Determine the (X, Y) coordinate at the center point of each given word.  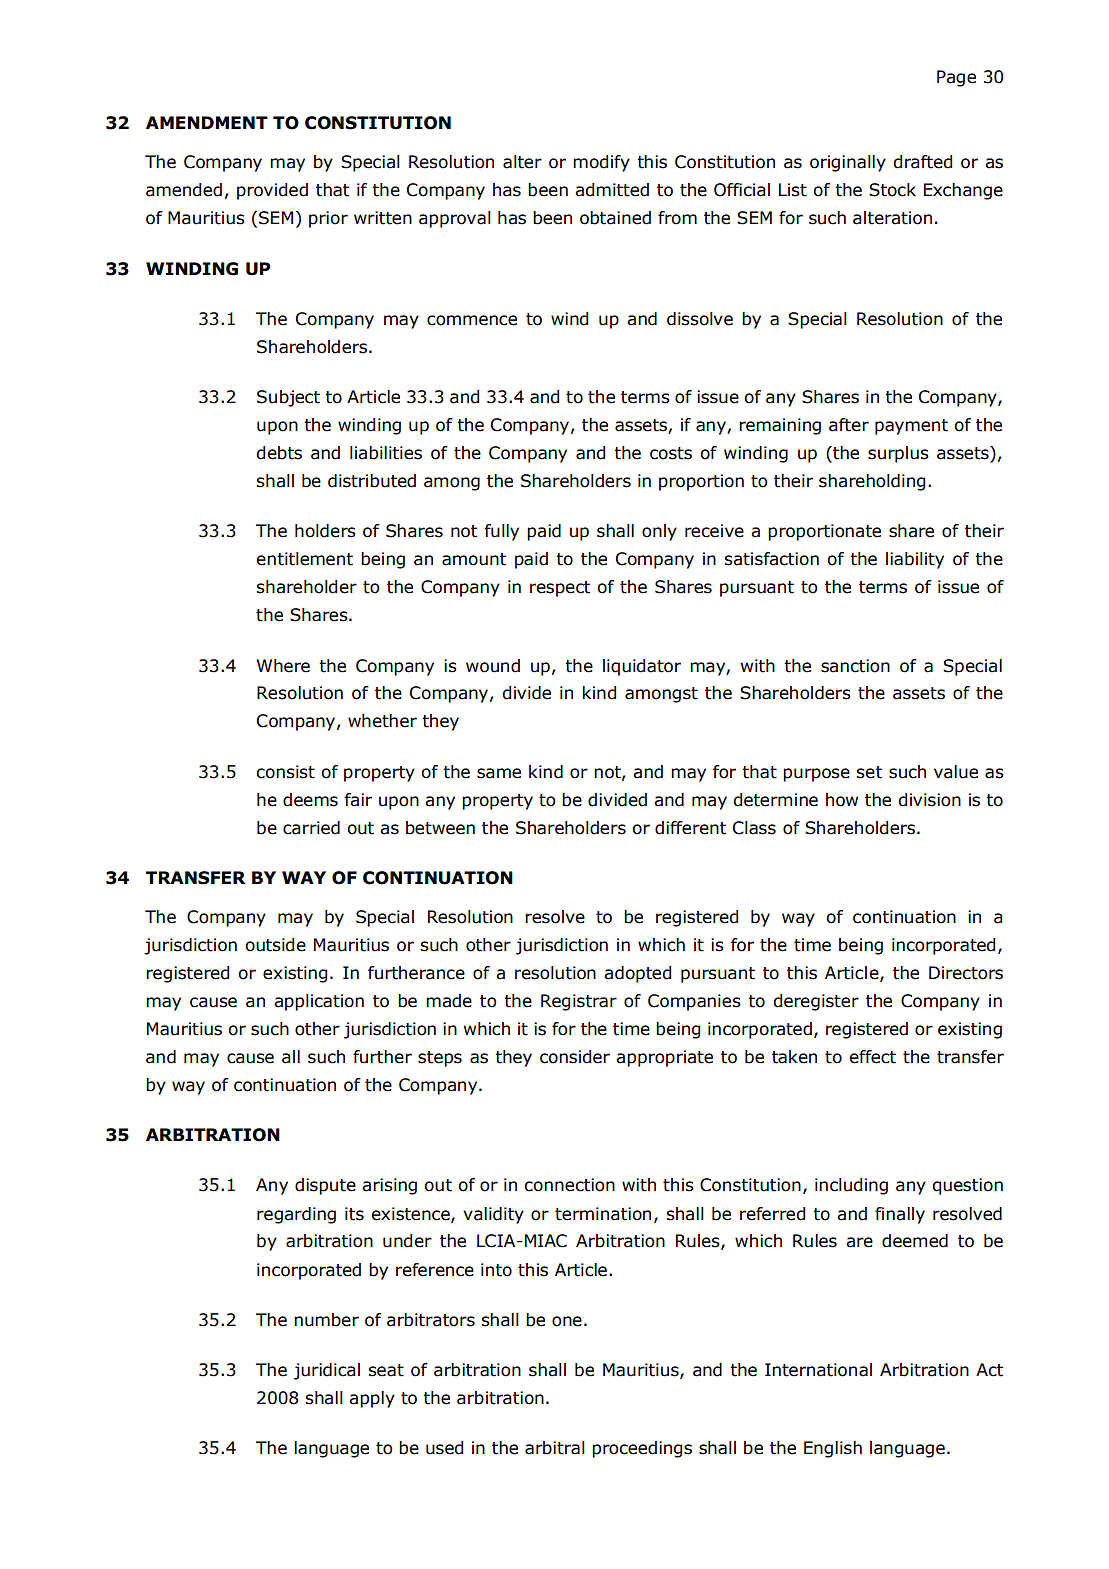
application (319, 1002)
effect (872, 1057)
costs (671, 453)
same (499, 773)
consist (285, 772)
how (842, 800)
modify (601, 163)
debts (279, 453)
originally (848, 163)
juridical (327, 1371)
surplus (898, 454)
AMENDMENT (207, 122)
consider (575, 1057)
